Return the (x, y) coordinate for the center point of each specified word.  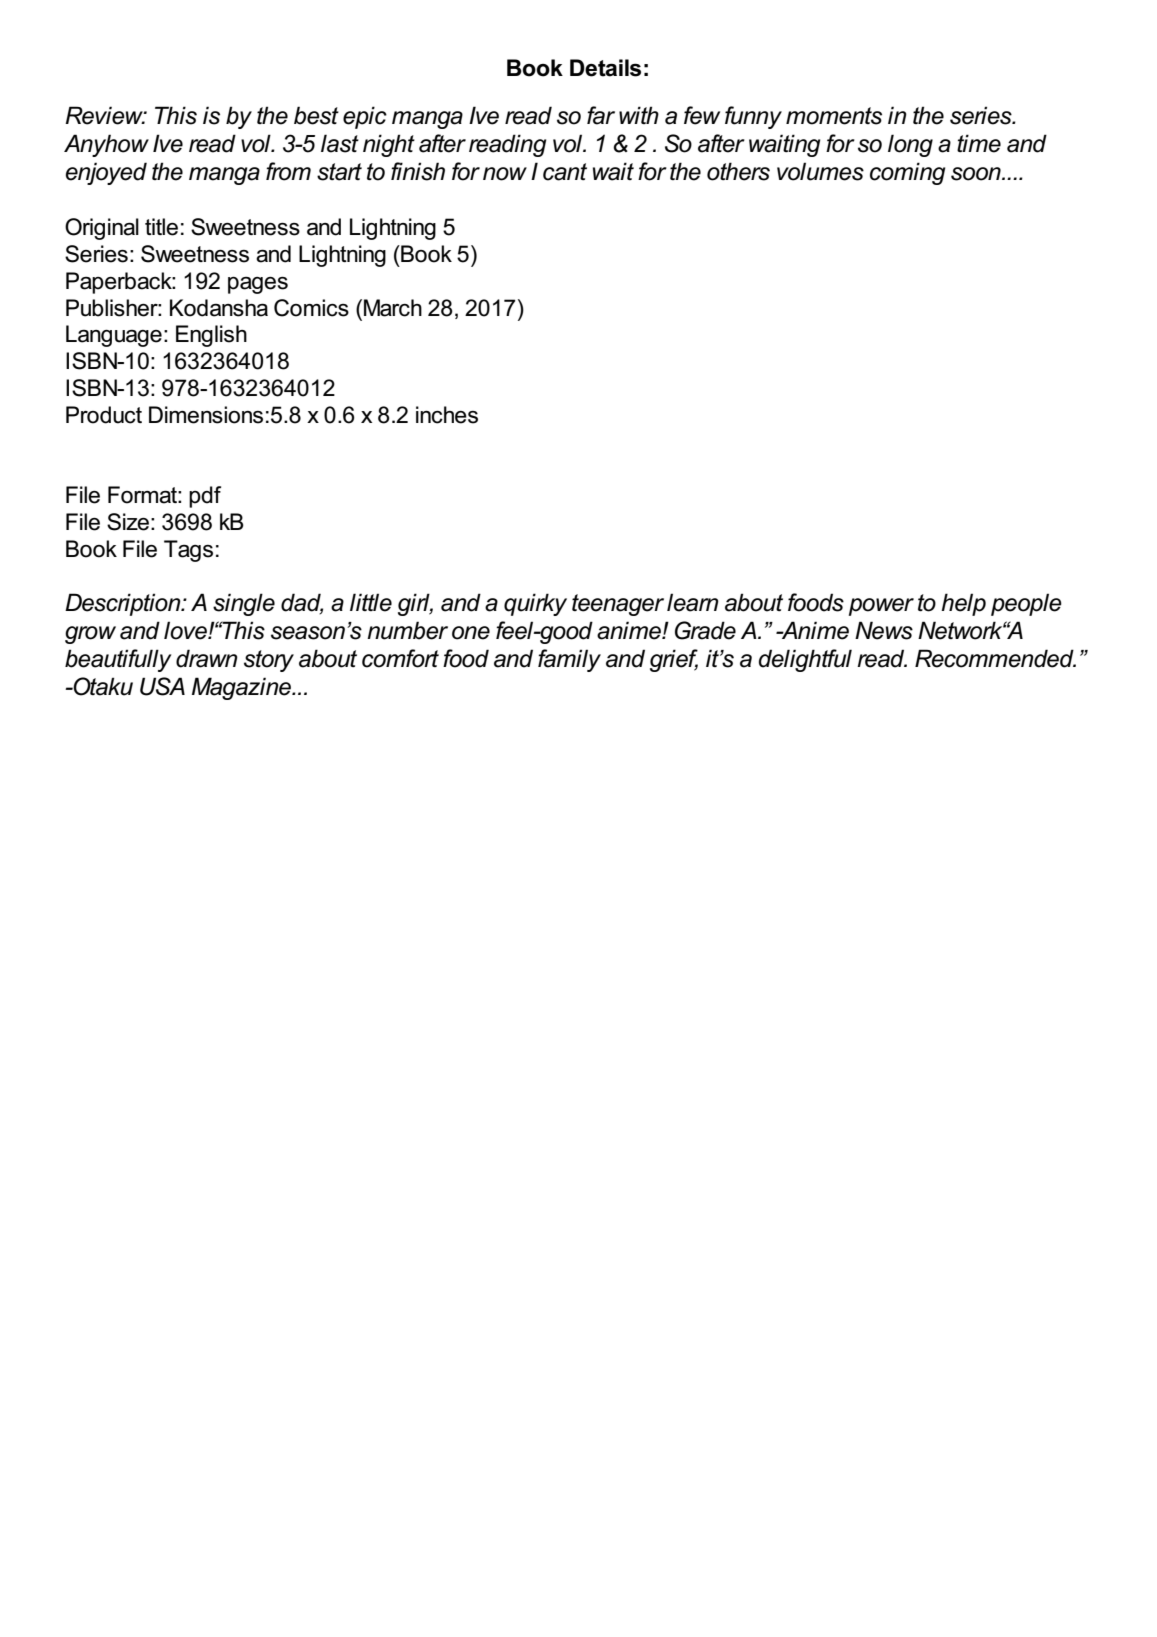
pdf (205, 497)
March (393, 308)
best (316, 115)
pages (258, 285)
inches (447, 415)
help (963, 604)
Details (605, 68)
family (569, 660)
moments (834, 116)
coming (907, 173)
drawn (207, 658)
